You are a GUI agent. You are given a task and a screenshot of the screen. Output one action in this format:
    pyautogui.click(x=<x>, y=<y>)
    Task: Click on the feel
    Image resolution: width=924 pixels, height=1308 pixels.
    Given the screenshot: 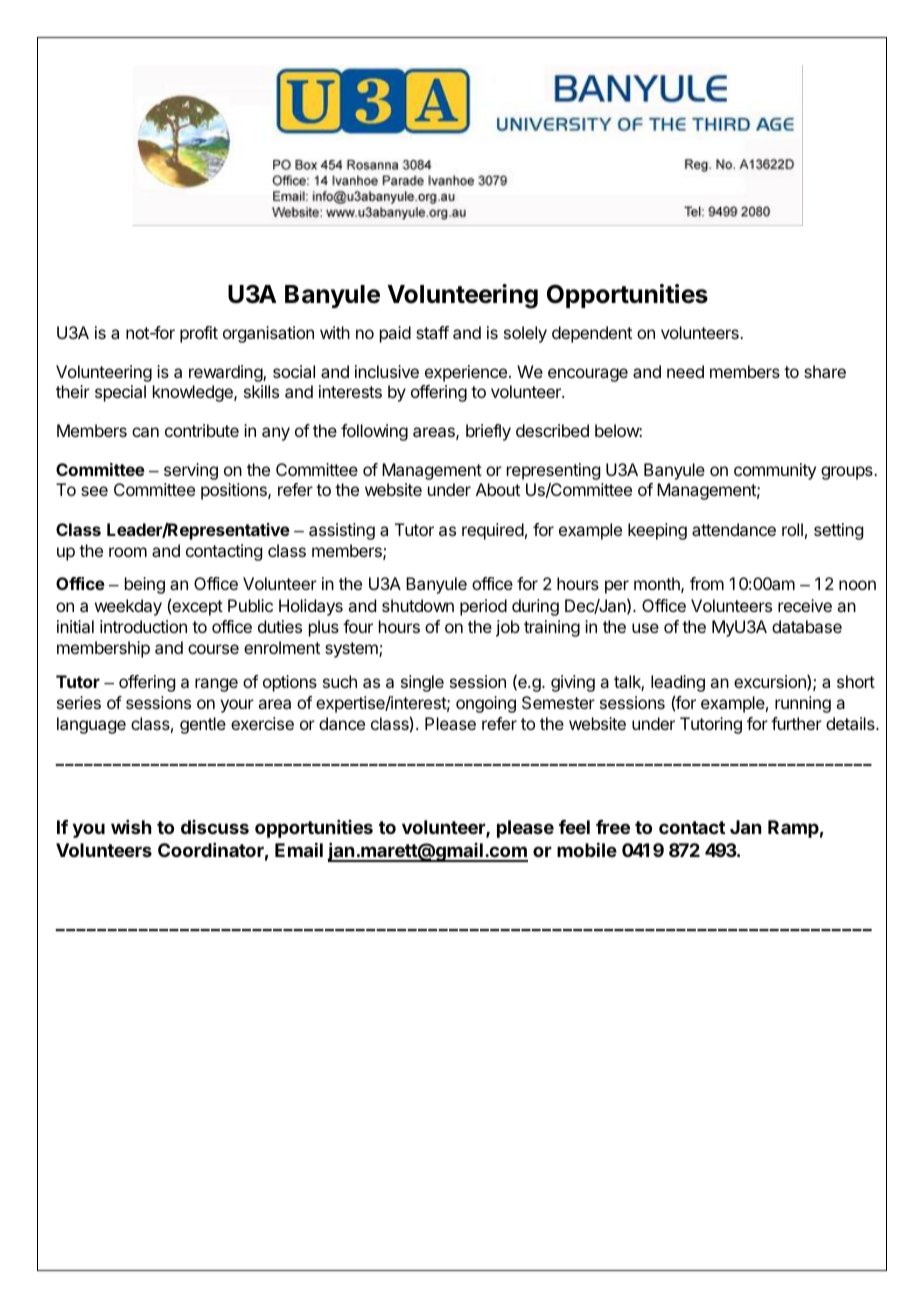 What is the action you would take?
    pyautogui.click(x=574, y=827)
